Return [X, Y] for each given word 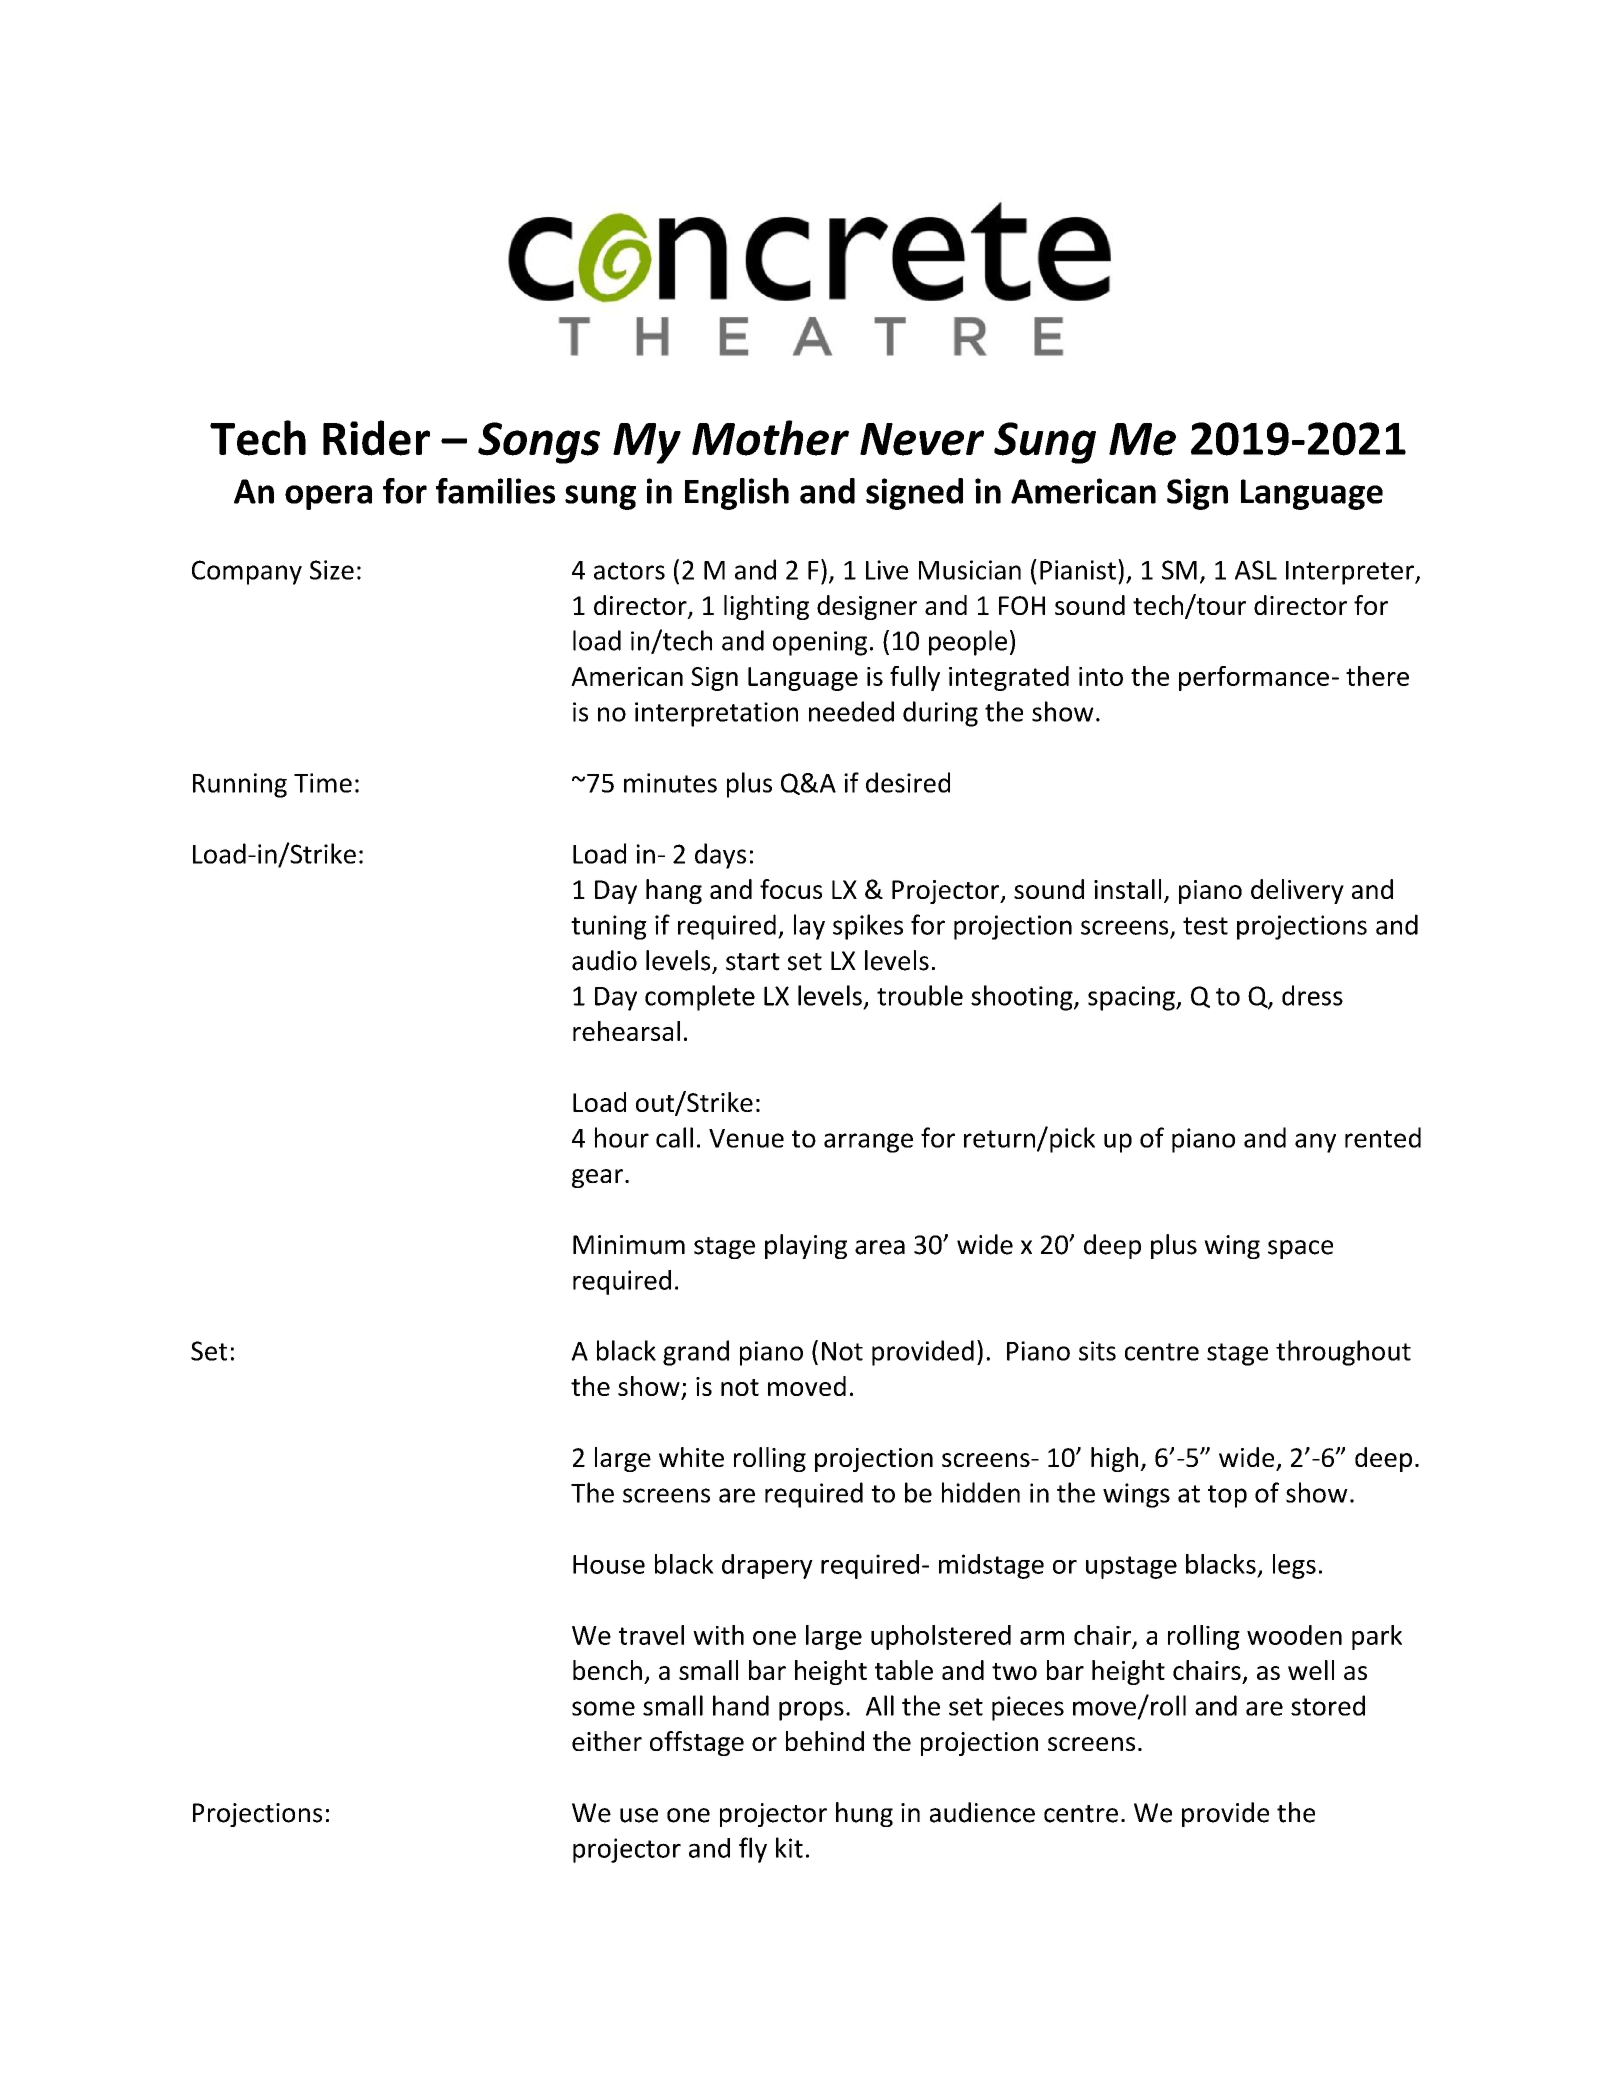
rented [1383, 1137]
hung [864, 1814]
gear [597, 1178]
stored [1328, 1705]
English [737, 494]
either [607, 1741]
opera [328, 497]
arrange [868, 1143]
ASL [1256, 570]
